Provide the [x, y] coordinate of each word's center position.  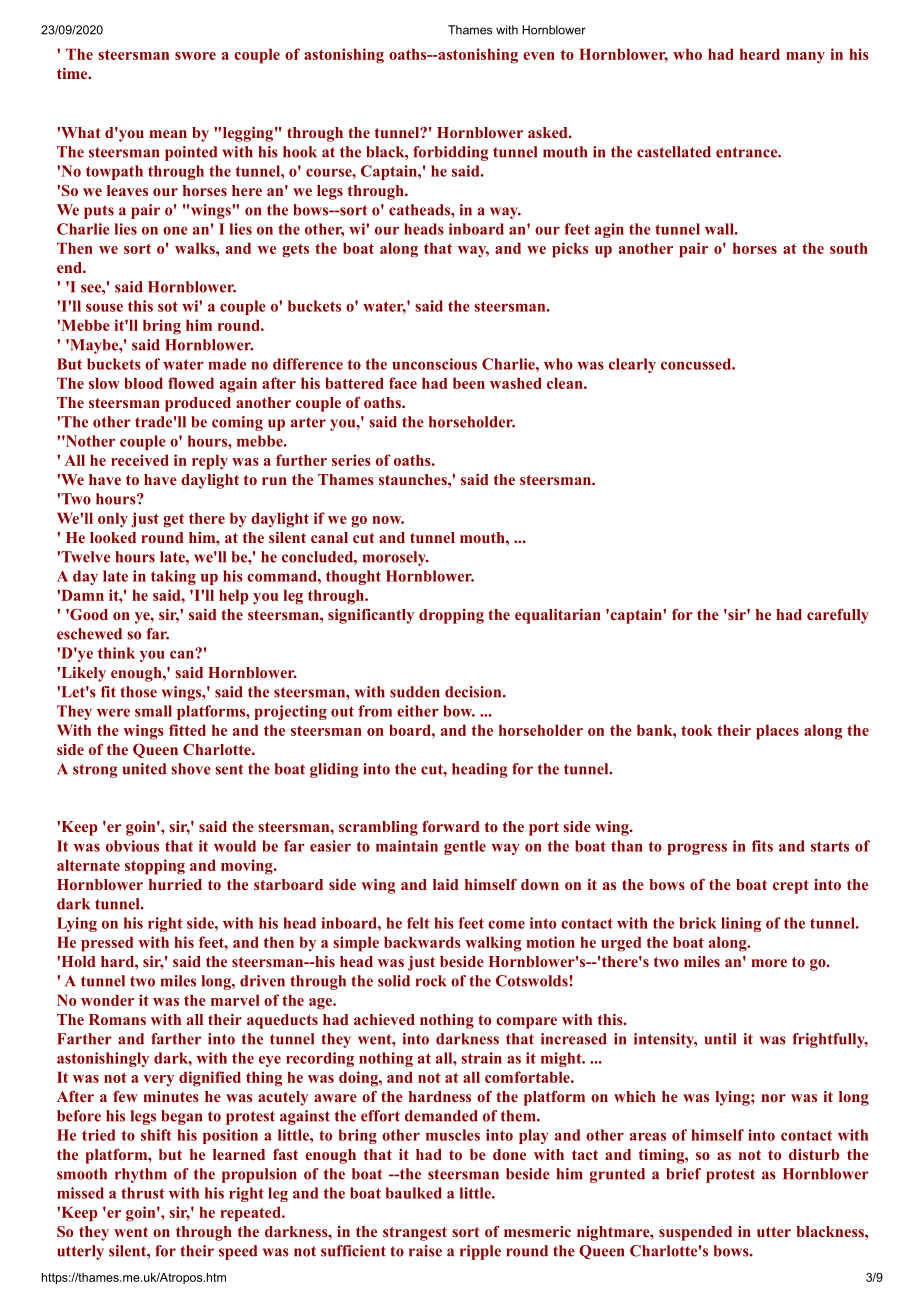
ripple [480, 1252]
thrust [143, 1193]
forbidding [450, 153]
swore [195, 56]
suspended [695, 1233]
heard [760, 54]
